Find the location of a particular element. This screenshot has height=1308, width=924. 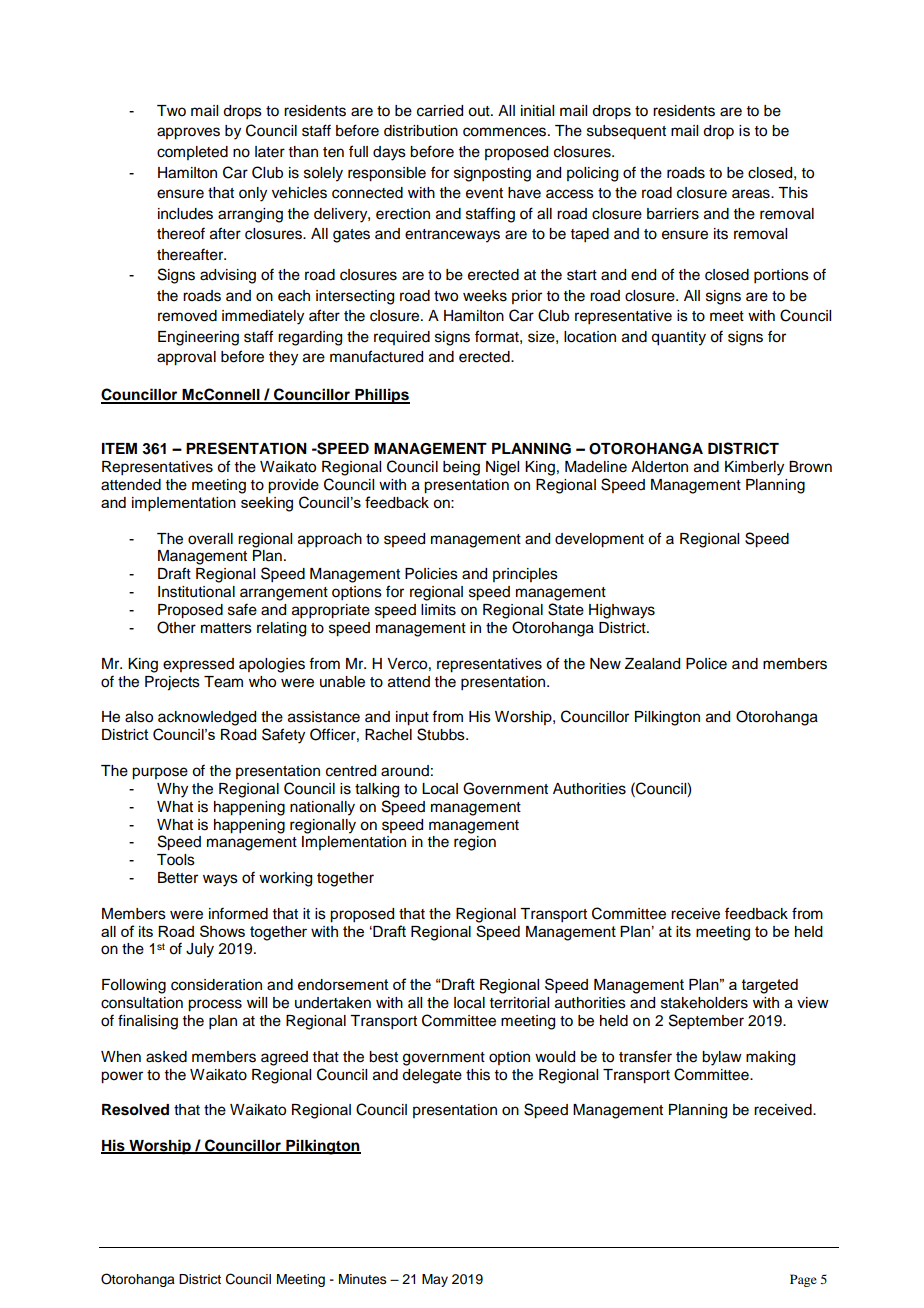

Stubbs is located at coordinates (442, 734).
